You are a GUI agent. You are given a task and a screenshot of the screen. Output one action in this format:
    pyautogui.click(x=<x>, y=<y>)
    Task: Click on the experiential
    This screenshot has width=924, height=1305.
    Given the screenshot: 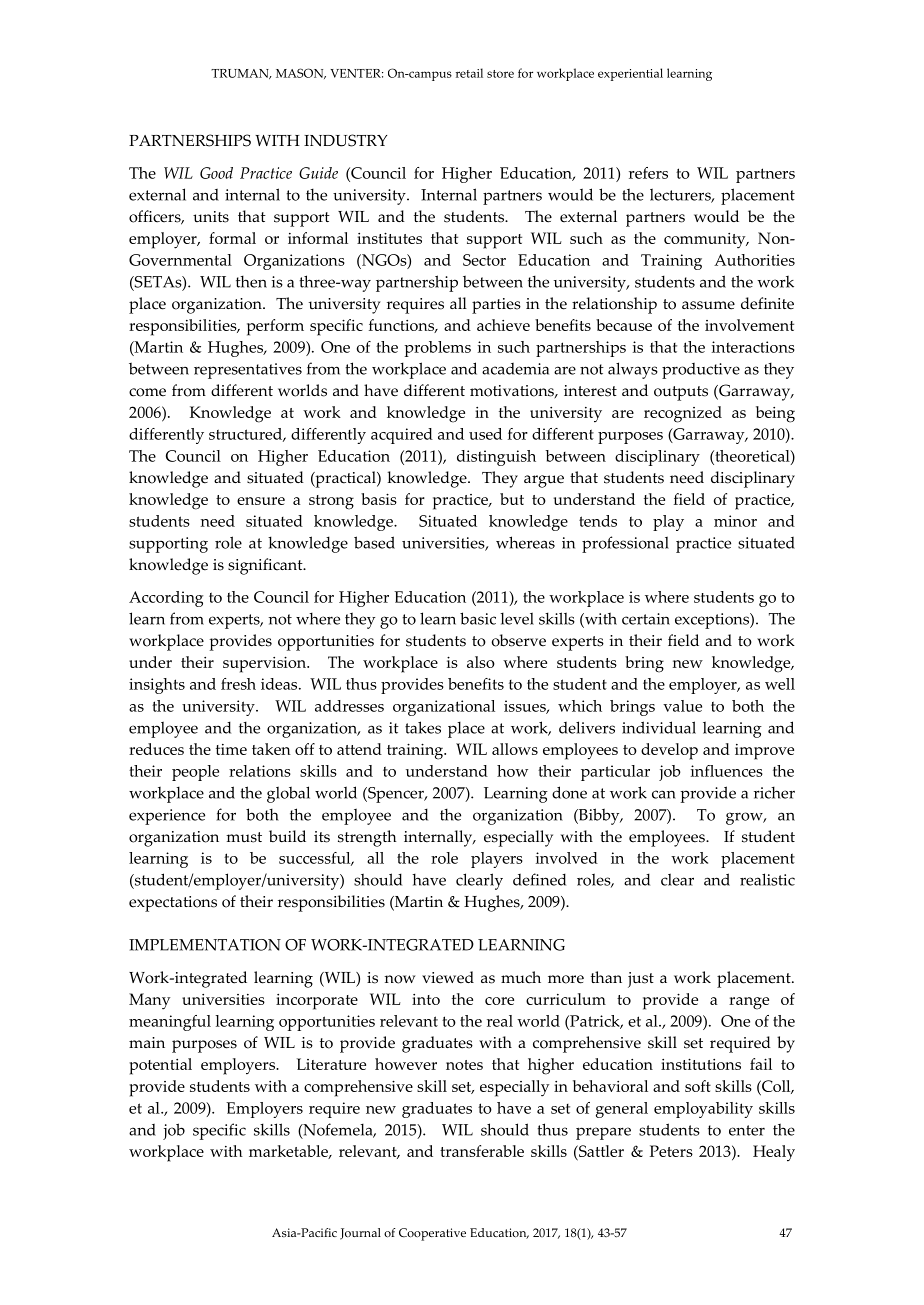 What is the action you would take?
    pyautogui.click(x=630, y=74)
